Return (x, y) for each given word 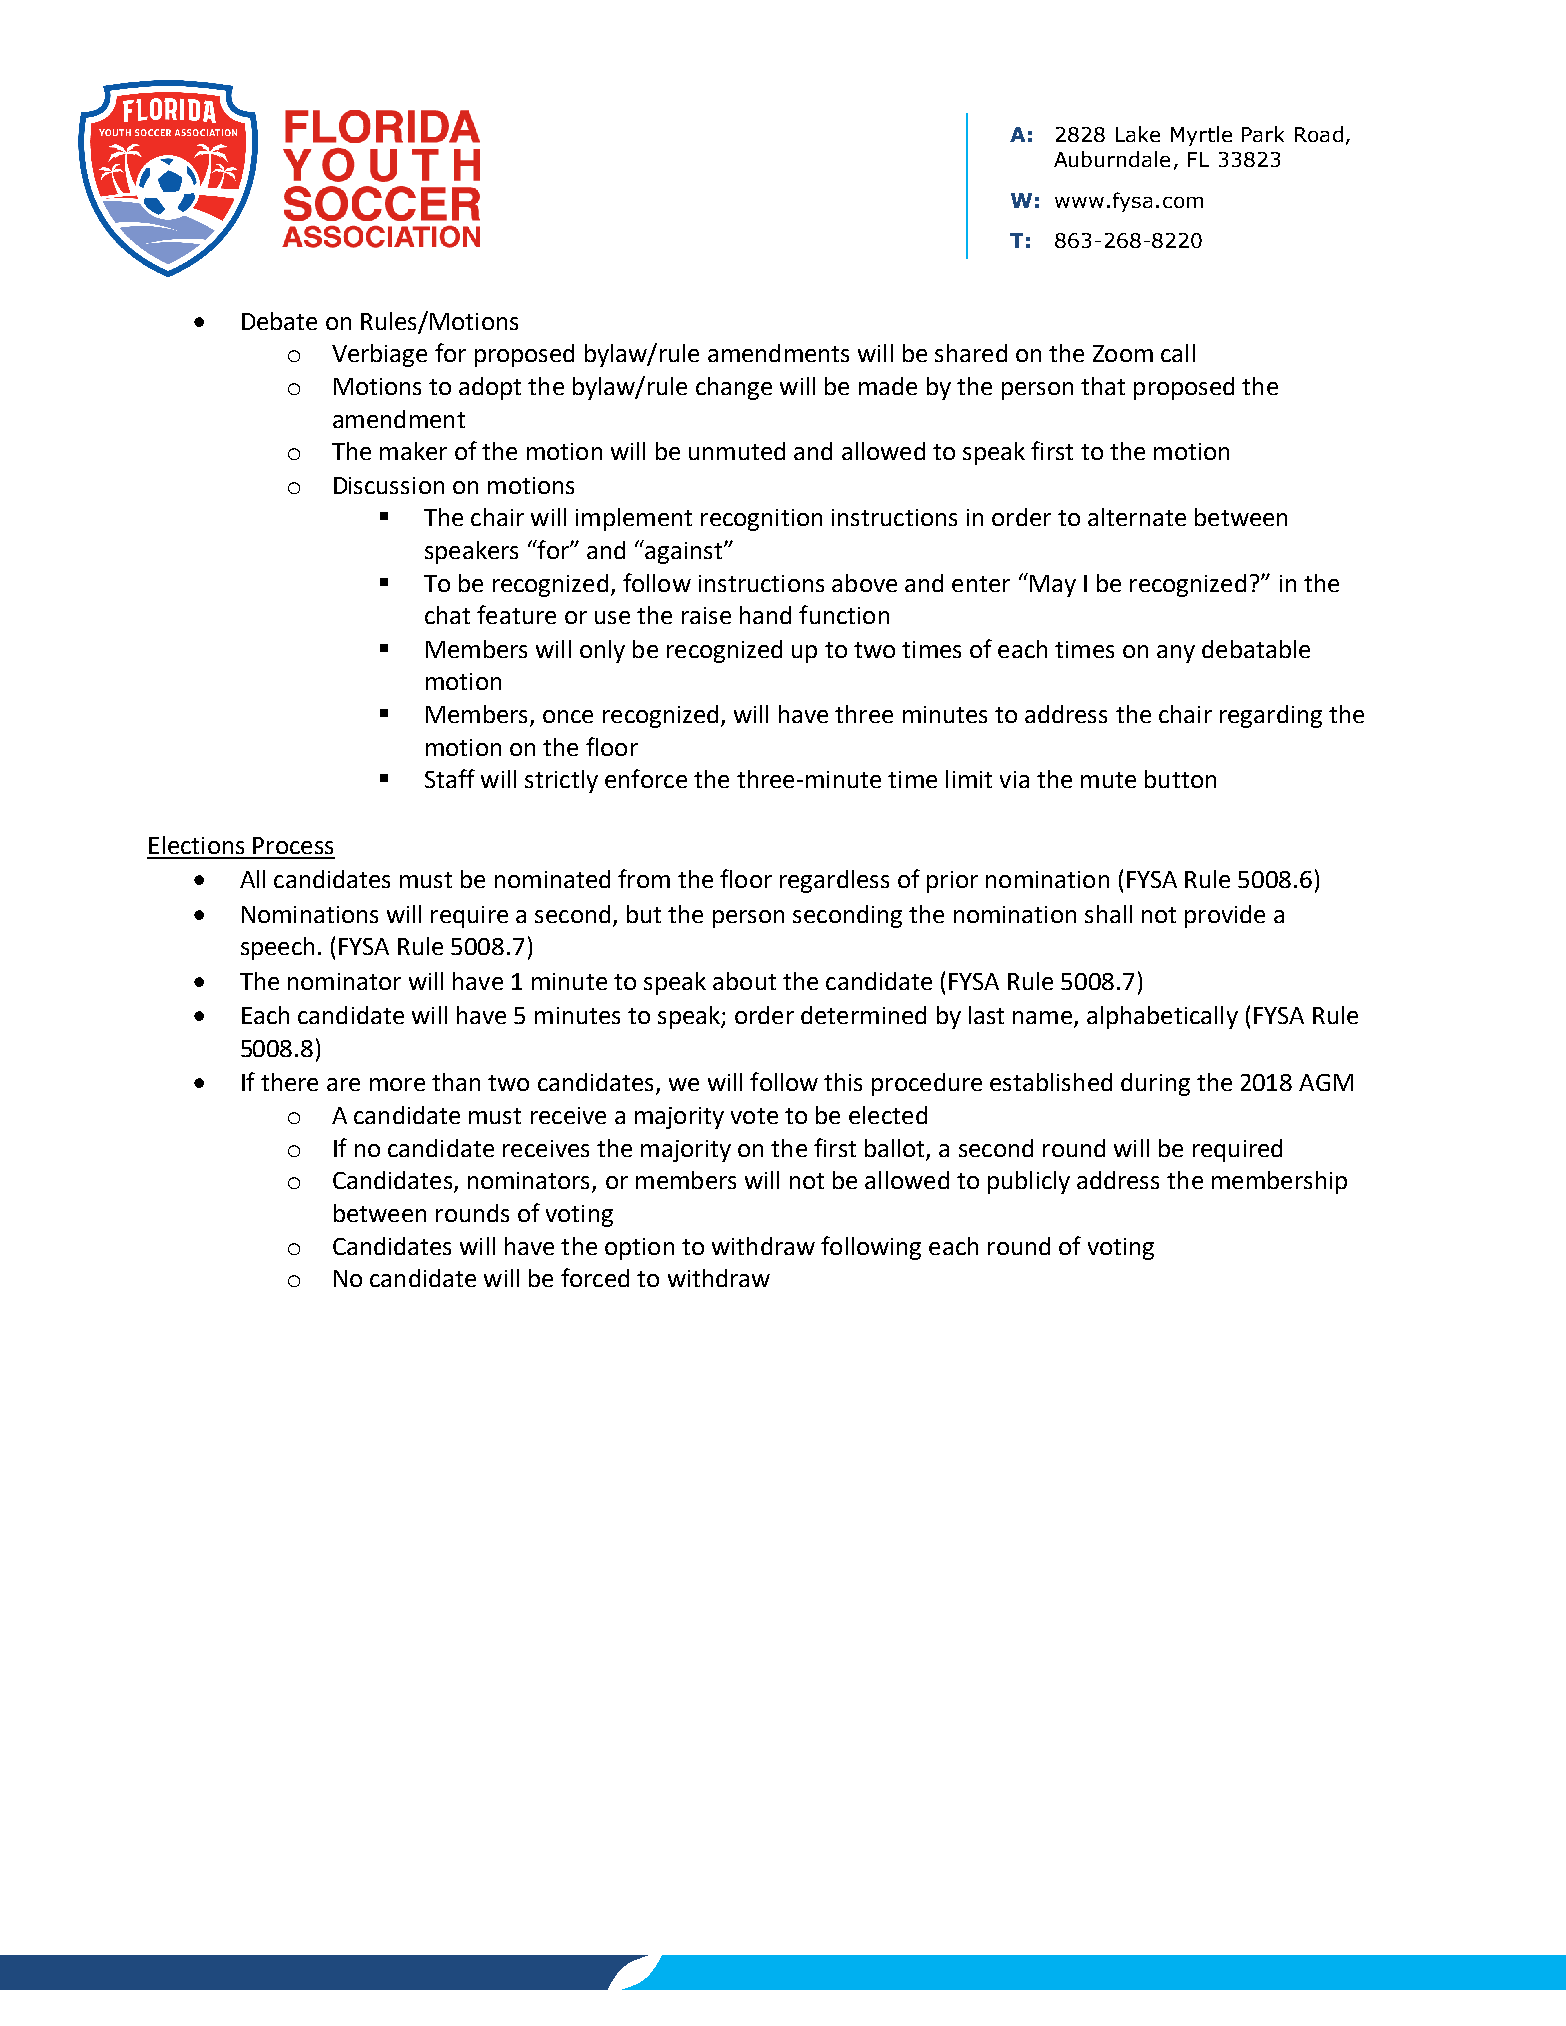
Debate (279, 321)
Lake (1138, 134)
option (639, 1249)
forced (595, 1277)
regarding (1271, 716)
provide (1225, 916)
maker (413, 451)
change (734, 388)
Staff (450, 778)
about (744, 981)
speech (277, 948)
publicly (1029, 1182)
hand (765, 615)
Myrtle (1201, 136)
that (1103, 386)
